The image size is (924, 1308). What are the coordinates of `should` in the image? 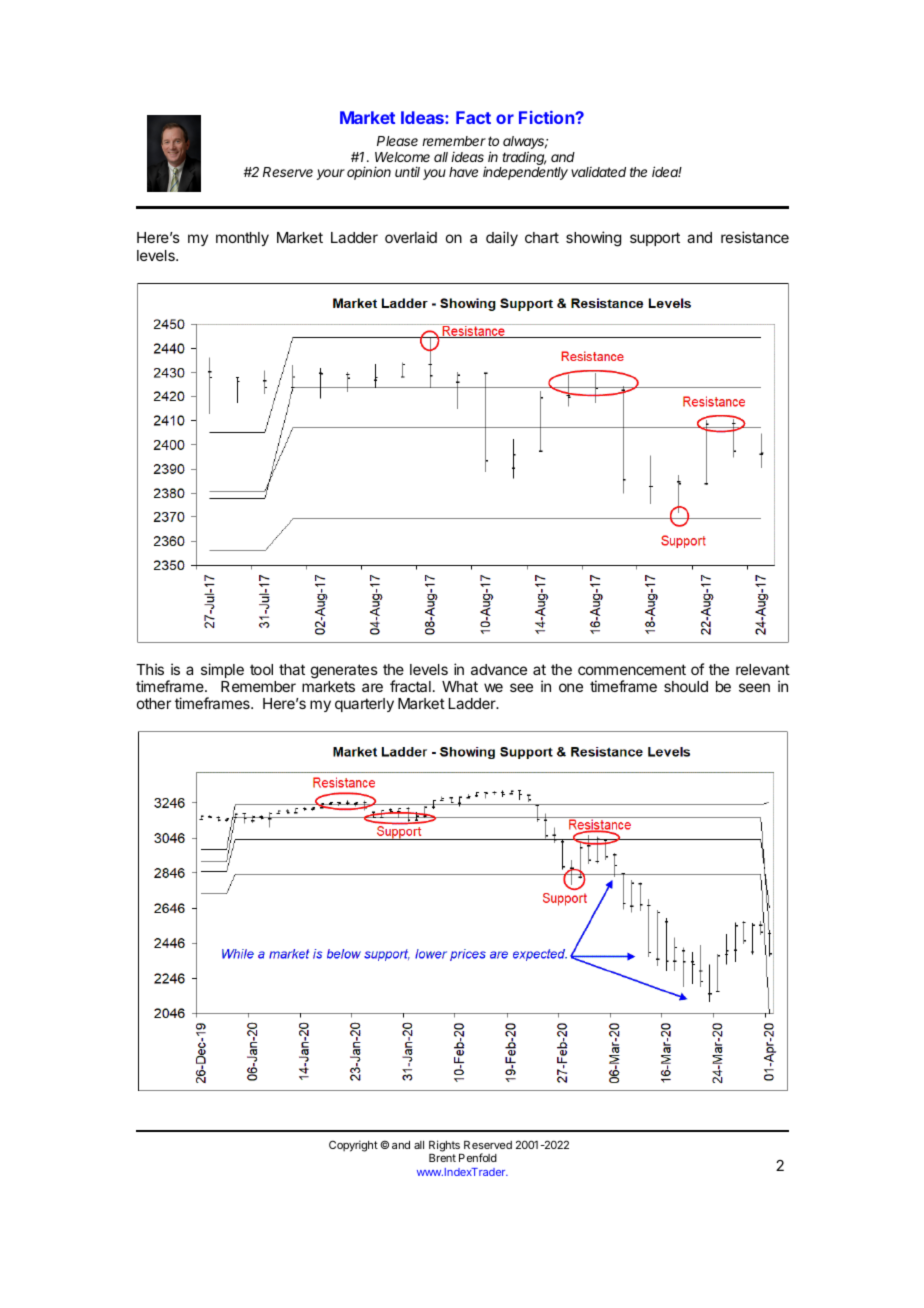 It's located at (686, 686).
